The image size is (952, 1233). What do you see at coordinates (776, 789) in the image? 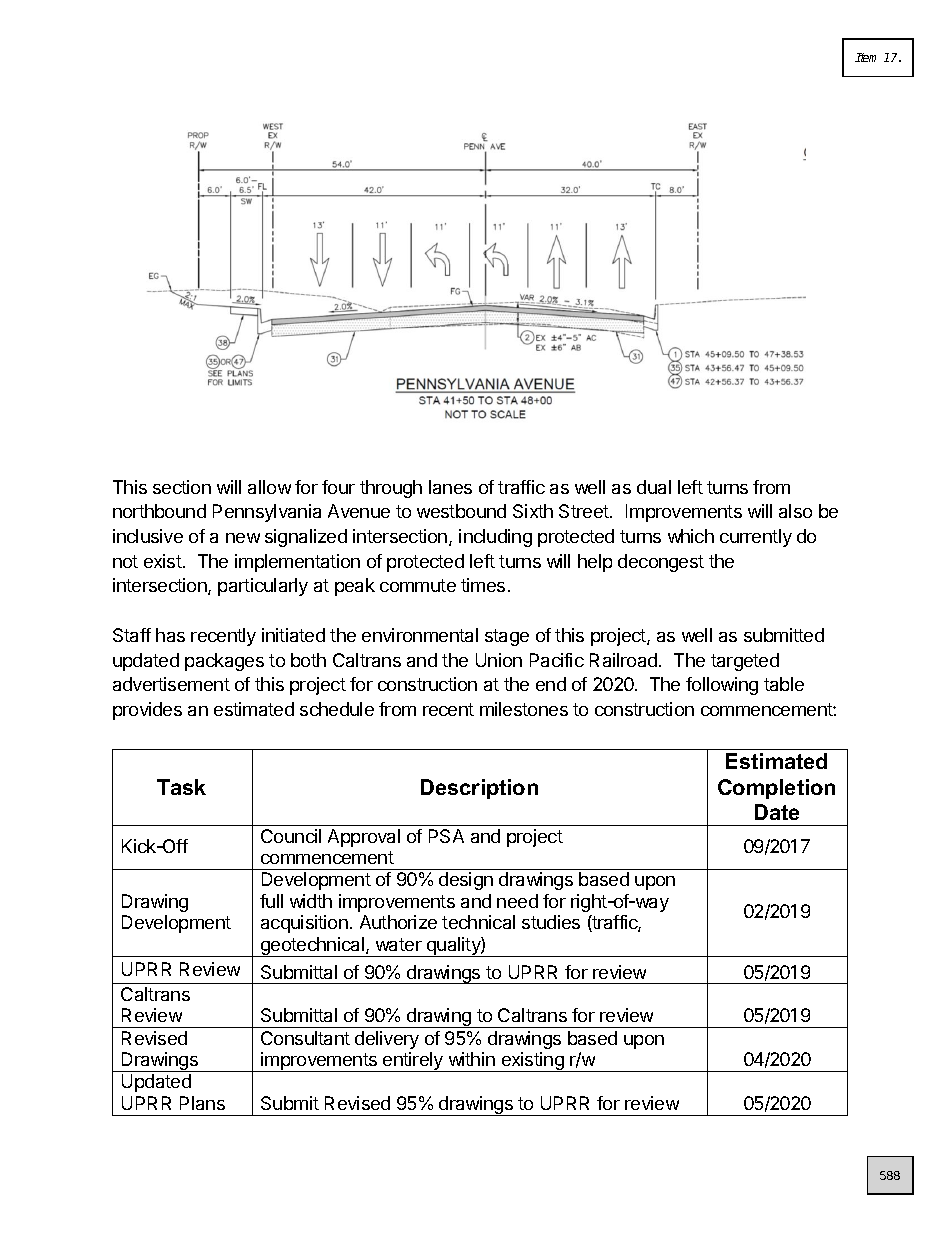
I see `Completion` at bounding box center [776, 789].
